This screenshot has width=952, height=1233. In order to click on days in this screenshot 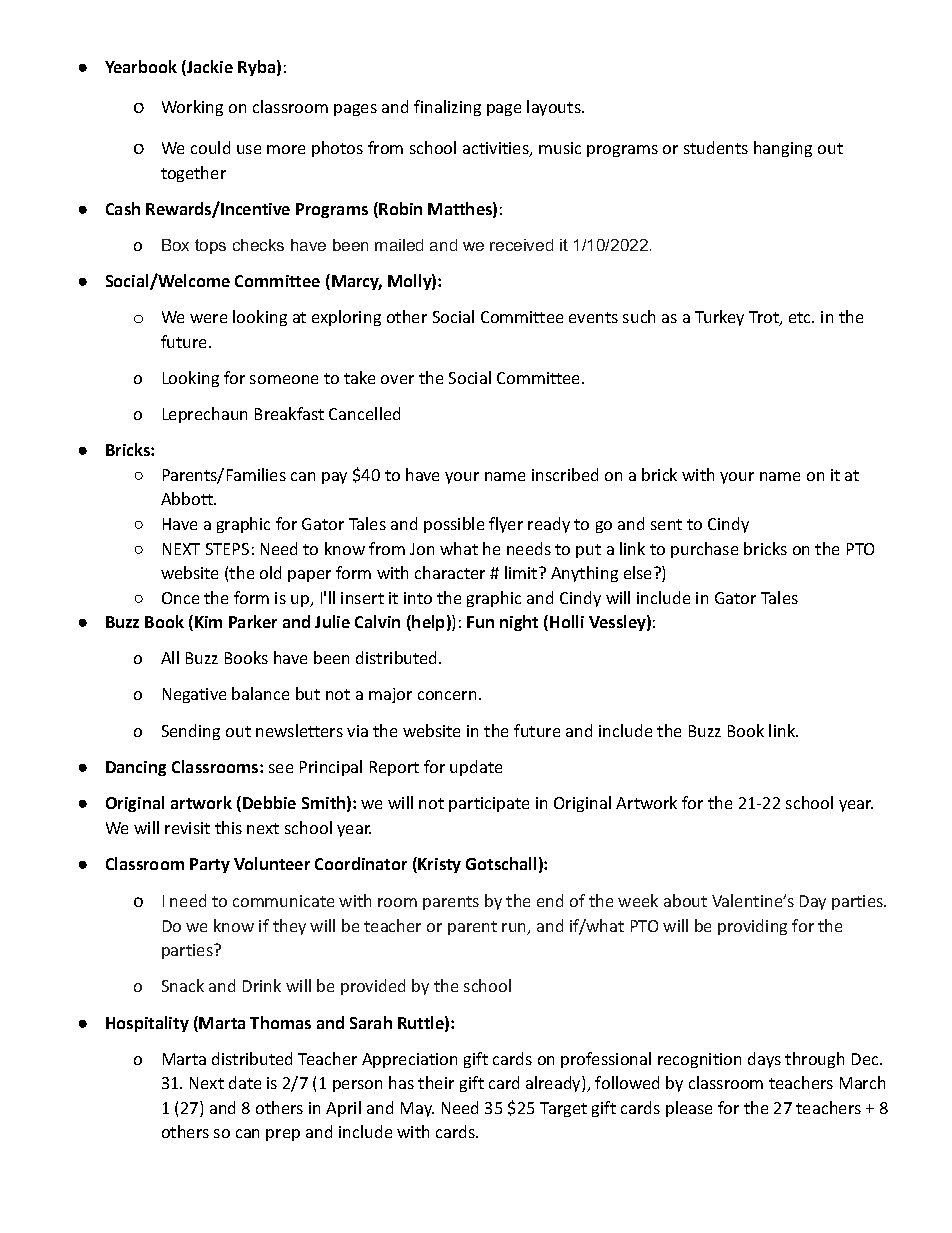, I will do `click(764, 1060)`.
